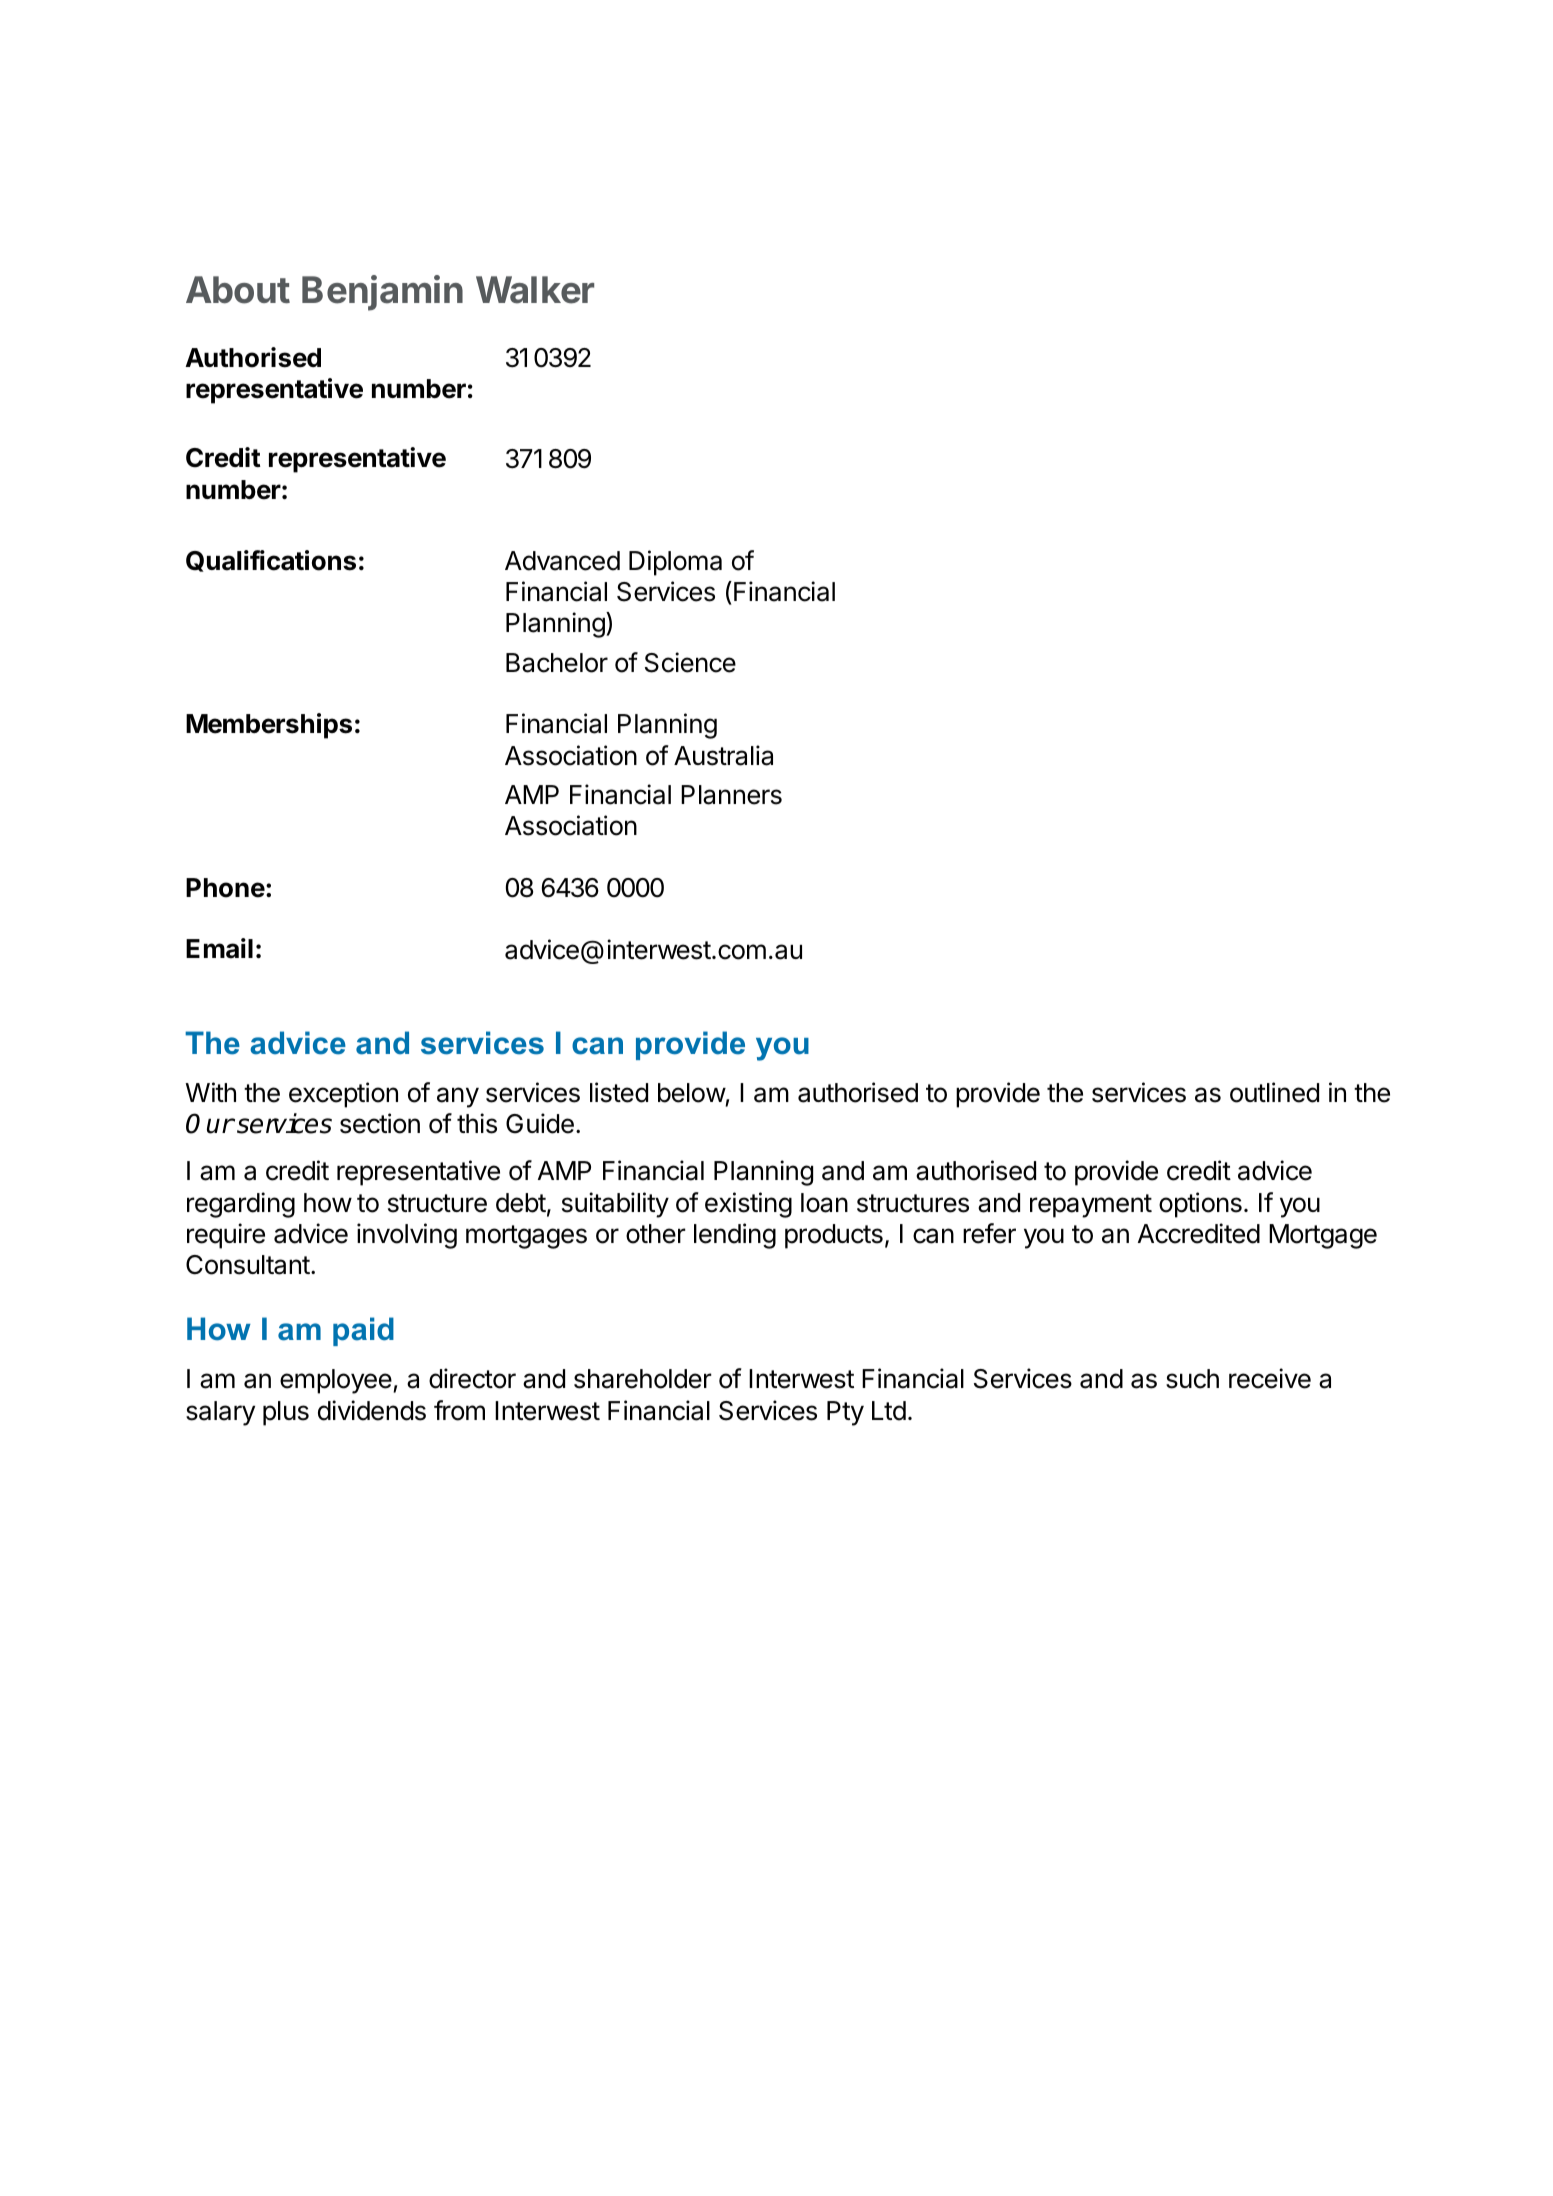 The width and height of the screenshot is (1553, 2196). I want to click on Diploma, so click(675, 563).
